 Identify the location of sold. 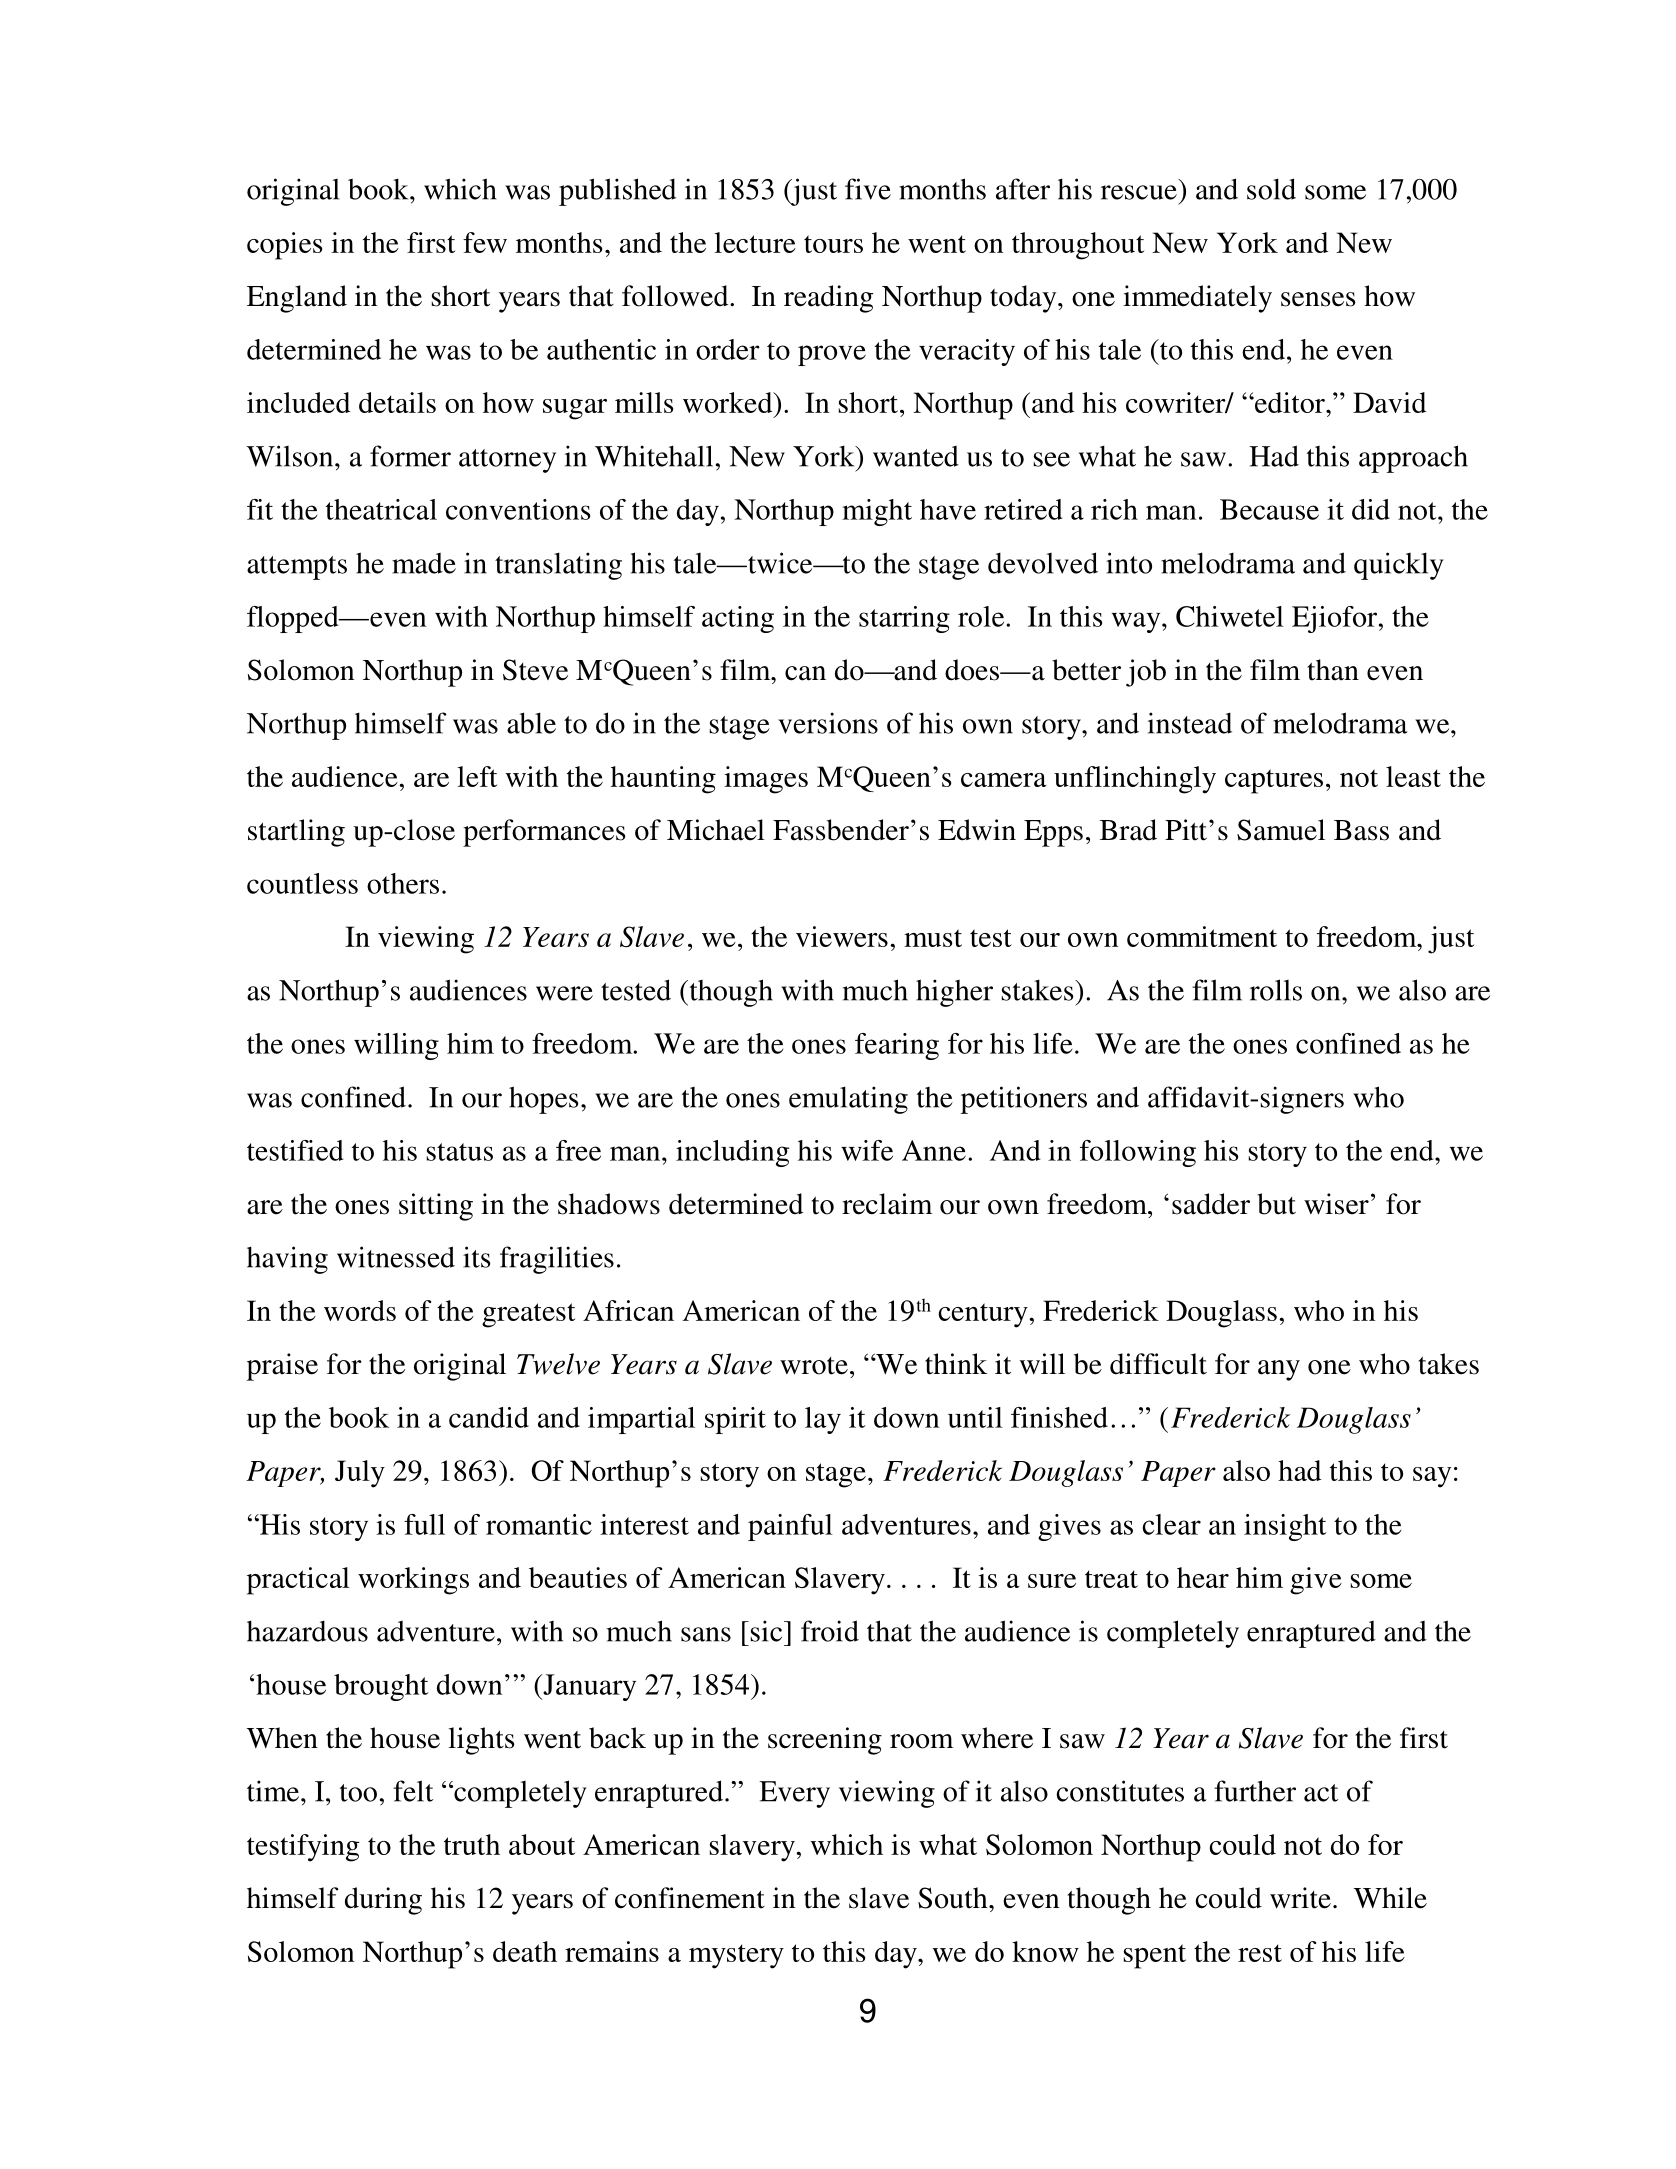
(1271, 189).
